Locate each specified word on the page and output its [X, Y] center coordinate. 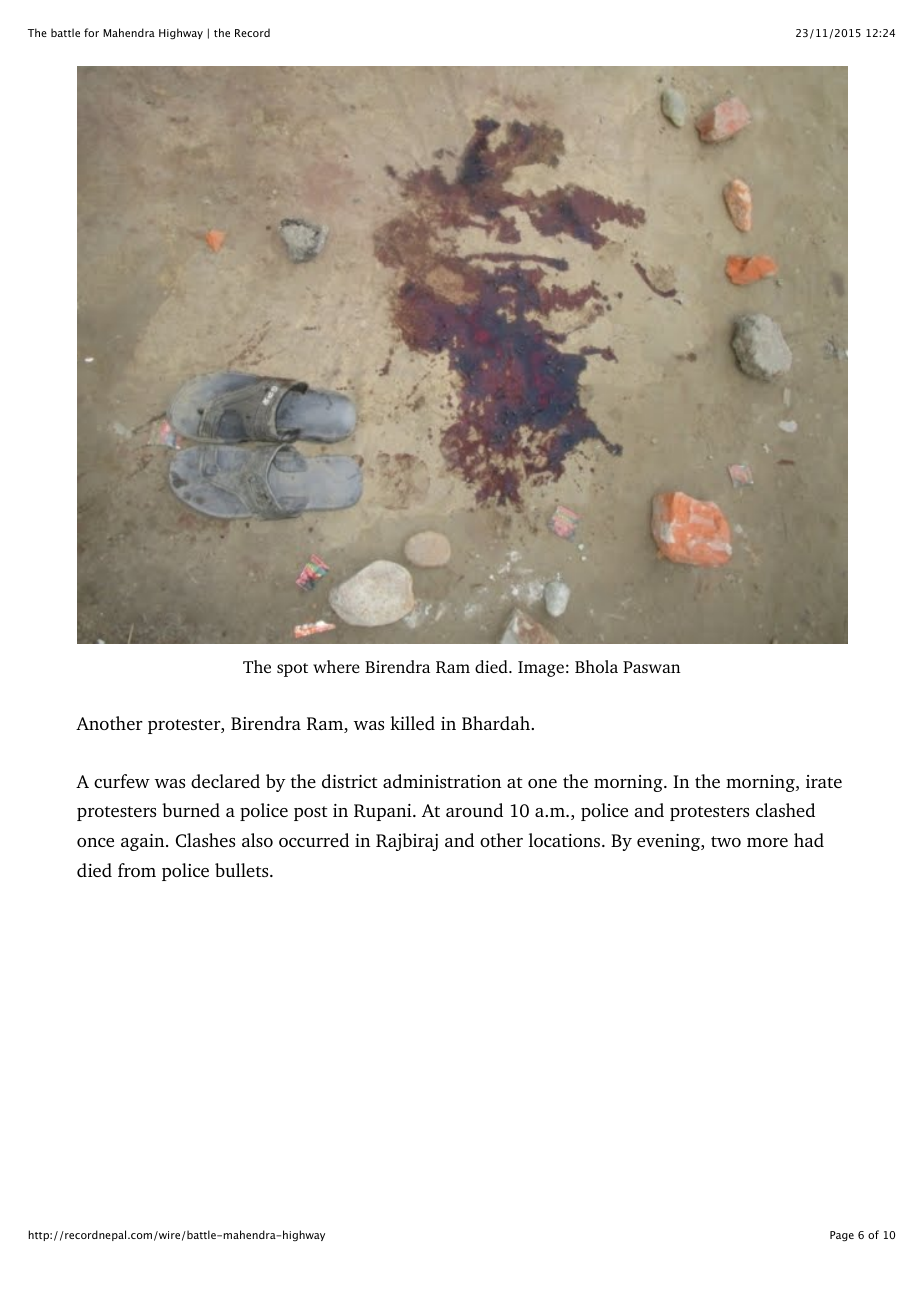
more [767, 842]
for [91, 32]
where [336, 666]
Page [842, 1236]
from [137, 870]
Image [541, 669]
